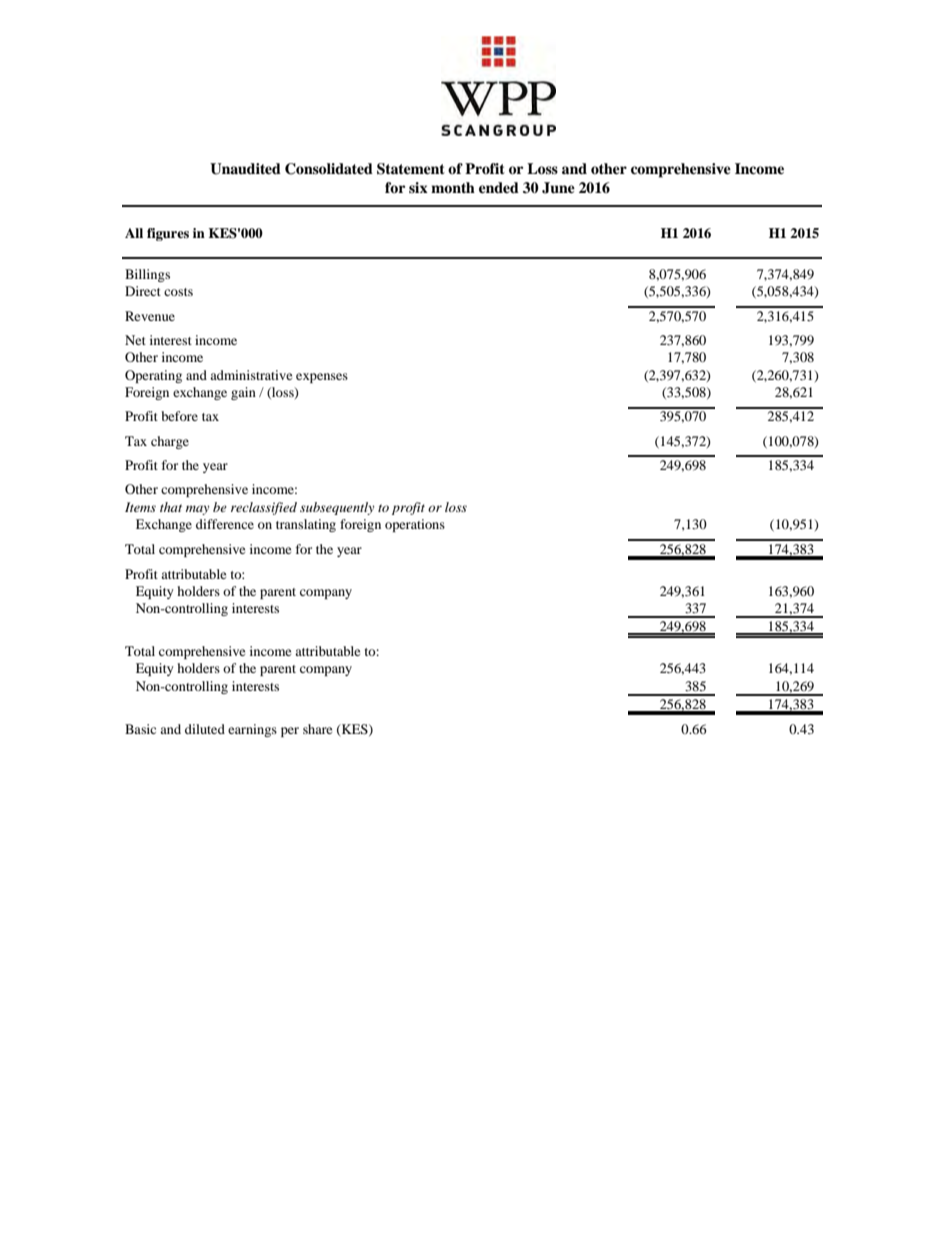 This page has width=952, height=1233. Describe the element at coordinates (329, 169) in the page. I see `Consolidated` at that location.
